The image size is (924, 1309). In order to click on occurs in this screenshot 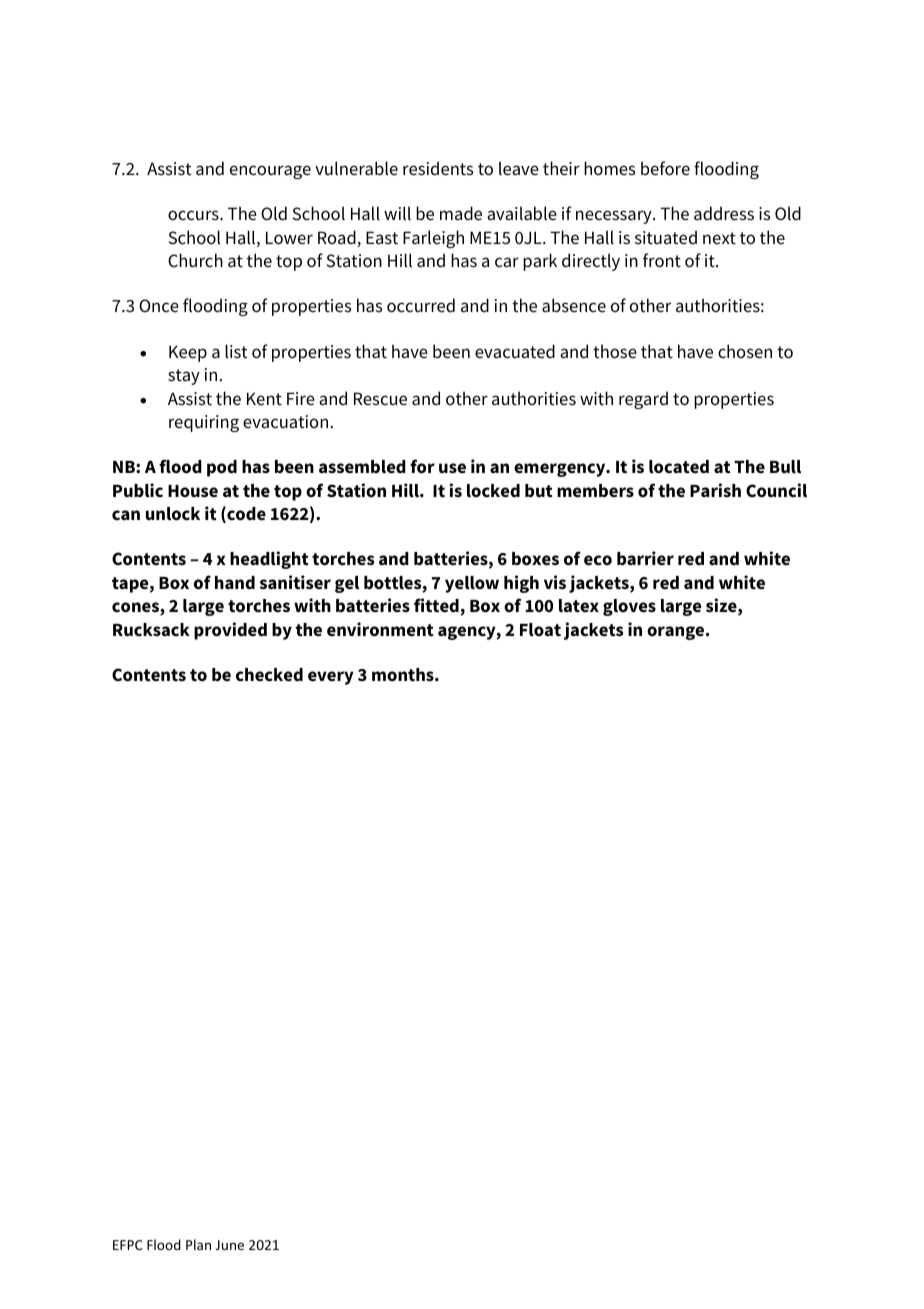, I will do `click(194, 215)`.
